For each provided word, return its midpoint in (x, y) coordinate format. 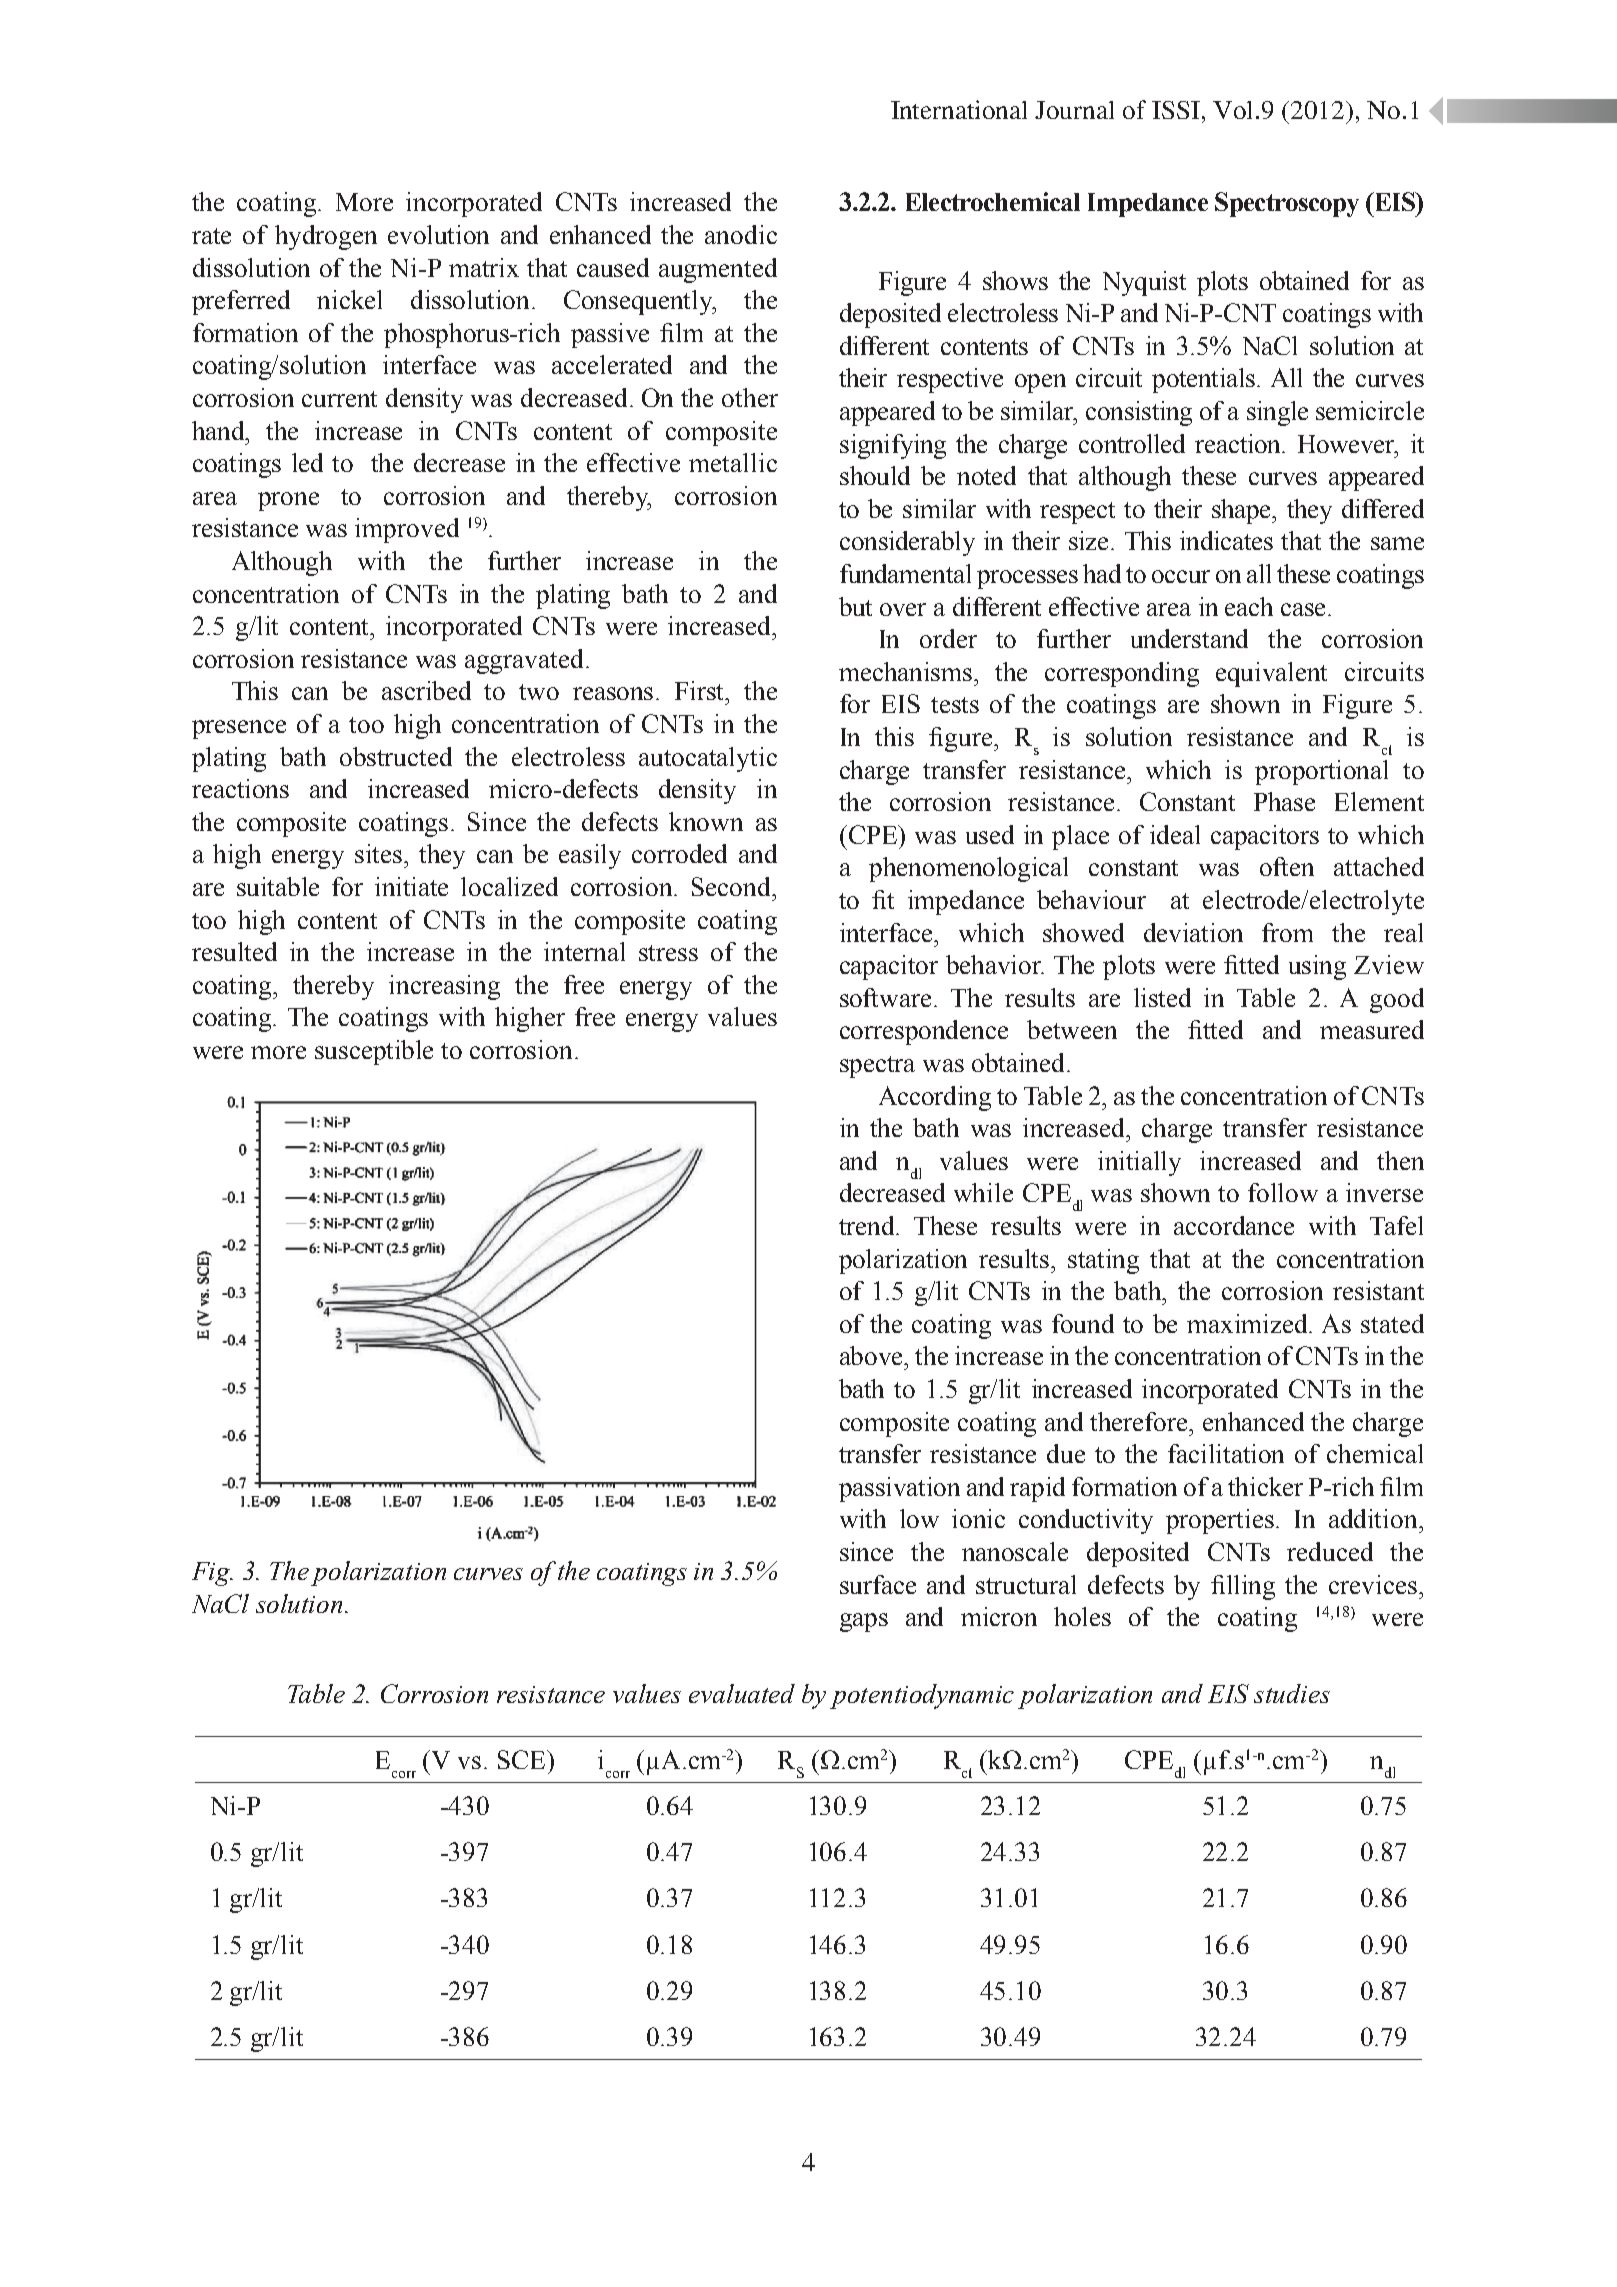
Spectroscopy (1287, 204)
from (1287, 932)
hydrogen (326, 237)
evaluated (742, 1693)
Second (732, 886)
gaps (864, 1622)
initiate (411, 886)
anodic (741, 234)
